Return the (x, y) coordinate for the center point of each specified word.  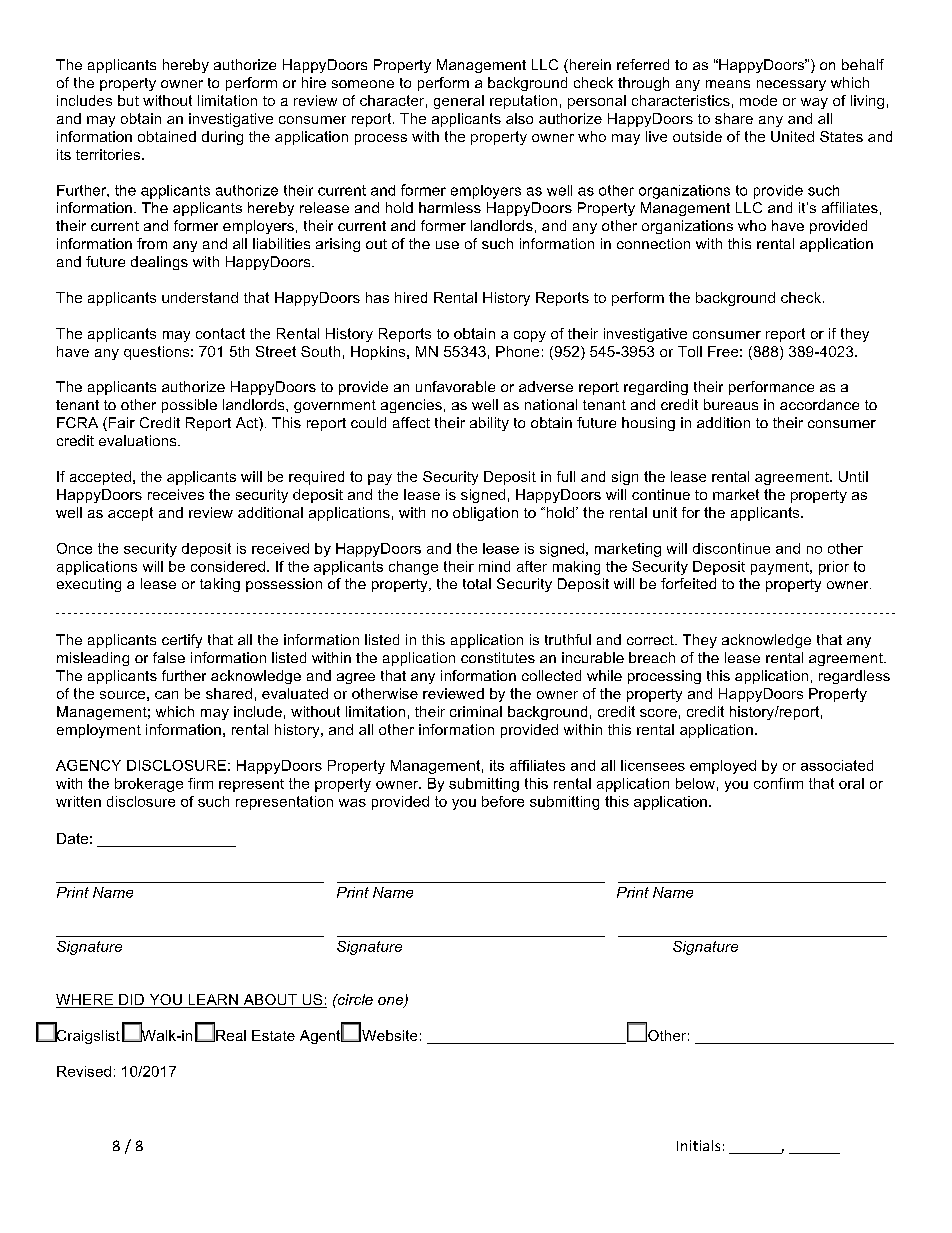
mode (758, 100)
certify (182, 641)
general (459, 102)
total (477, 583)
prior (834, 568)
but (128, 100)
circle (354, 999)
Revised (84, 1071)
